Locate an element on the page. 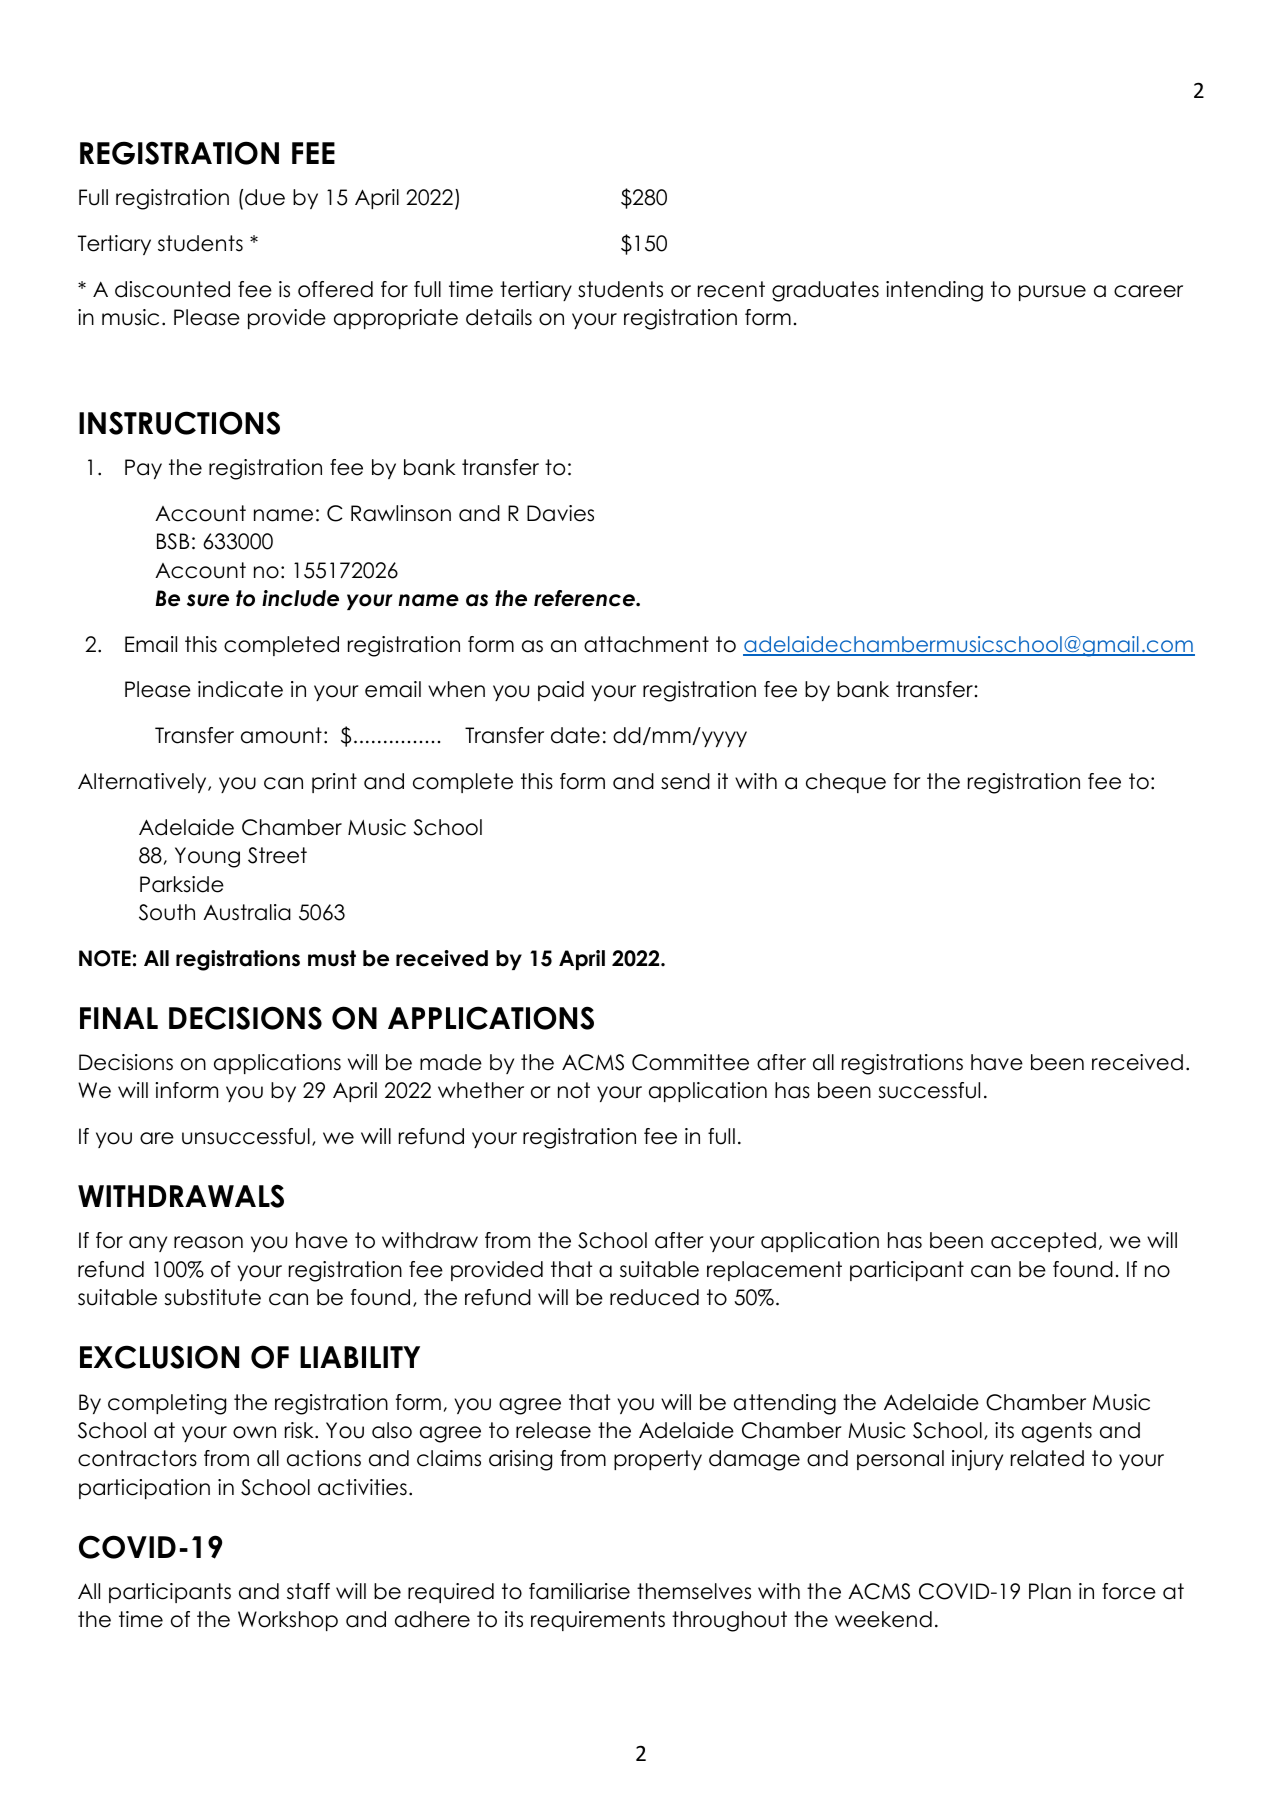 Image resolution: width=1282 pixels, height=1812 pixels. Committee is located at coordinates (690, 1062).
